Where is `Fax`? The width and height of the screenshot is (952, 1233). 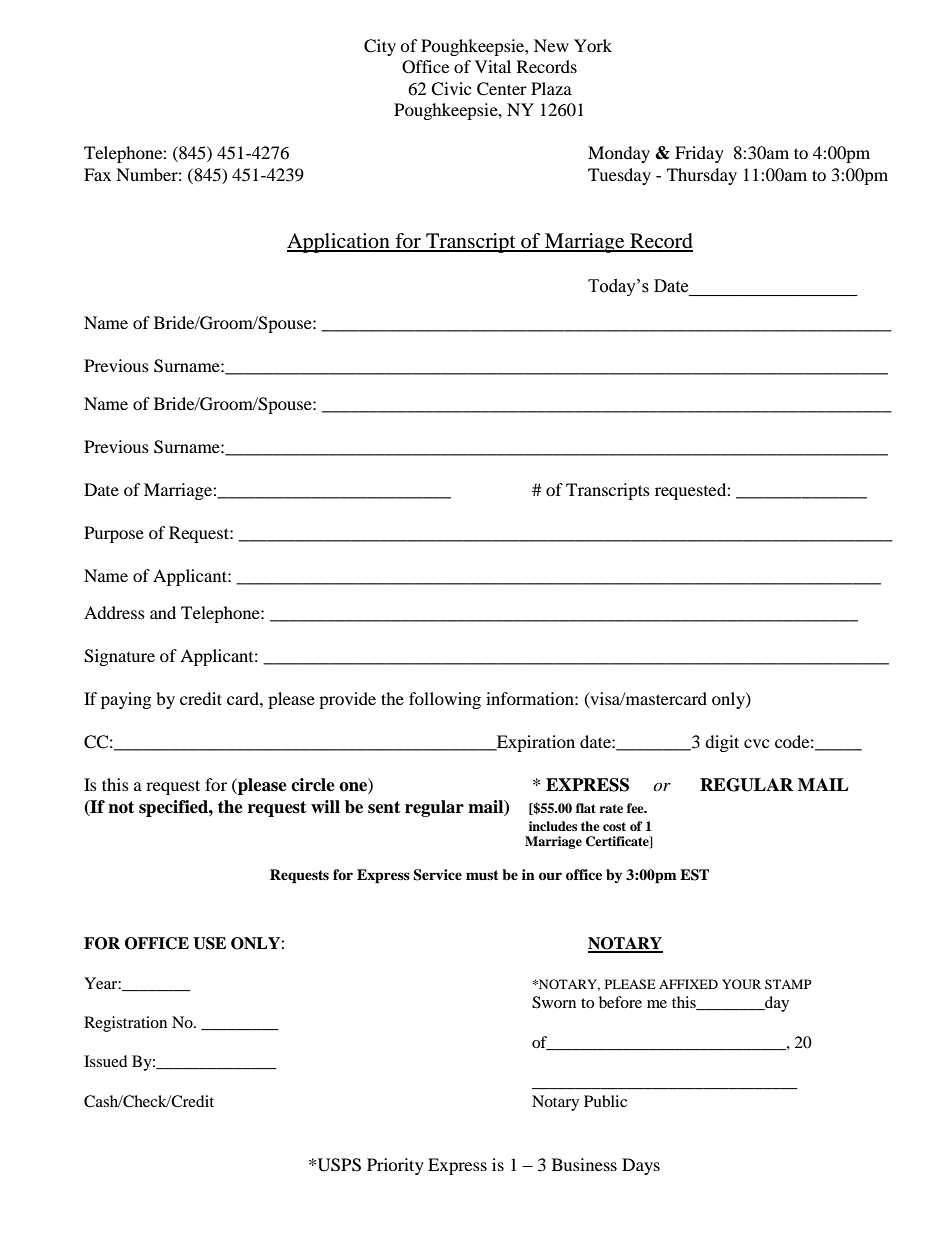
Fax is located at coordinates (97, 174).
